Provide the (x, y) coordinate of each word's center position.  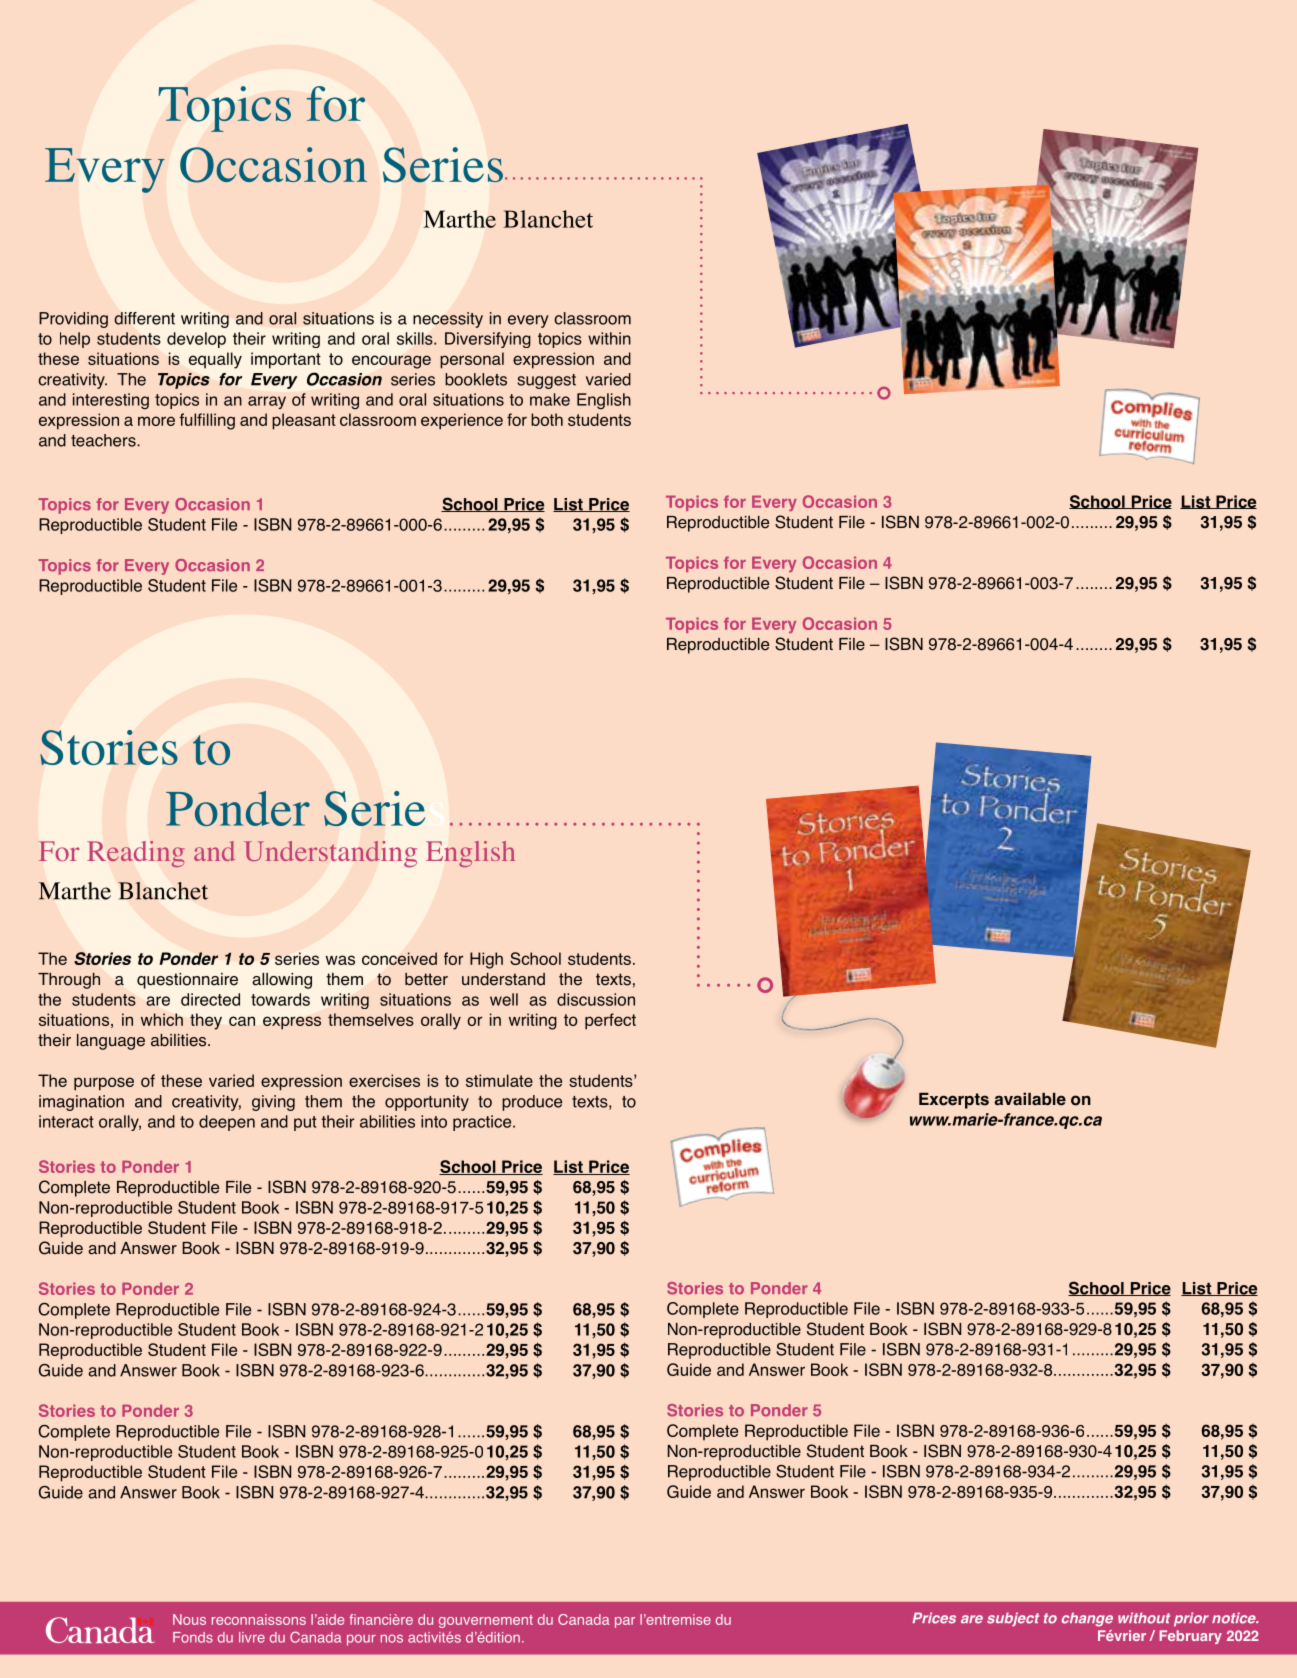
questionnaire (187, 981)
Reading (136, 854)
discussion (596, 999)
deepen (227, 1123)
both (547, 419)
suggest (546, 381)
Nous (189, 1619)
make (550, 399)
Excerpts (954, 1101)
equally (215, 360)
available (1030, 1099)
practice (483, 1123)
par (625, 1622)
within (609, 338)
